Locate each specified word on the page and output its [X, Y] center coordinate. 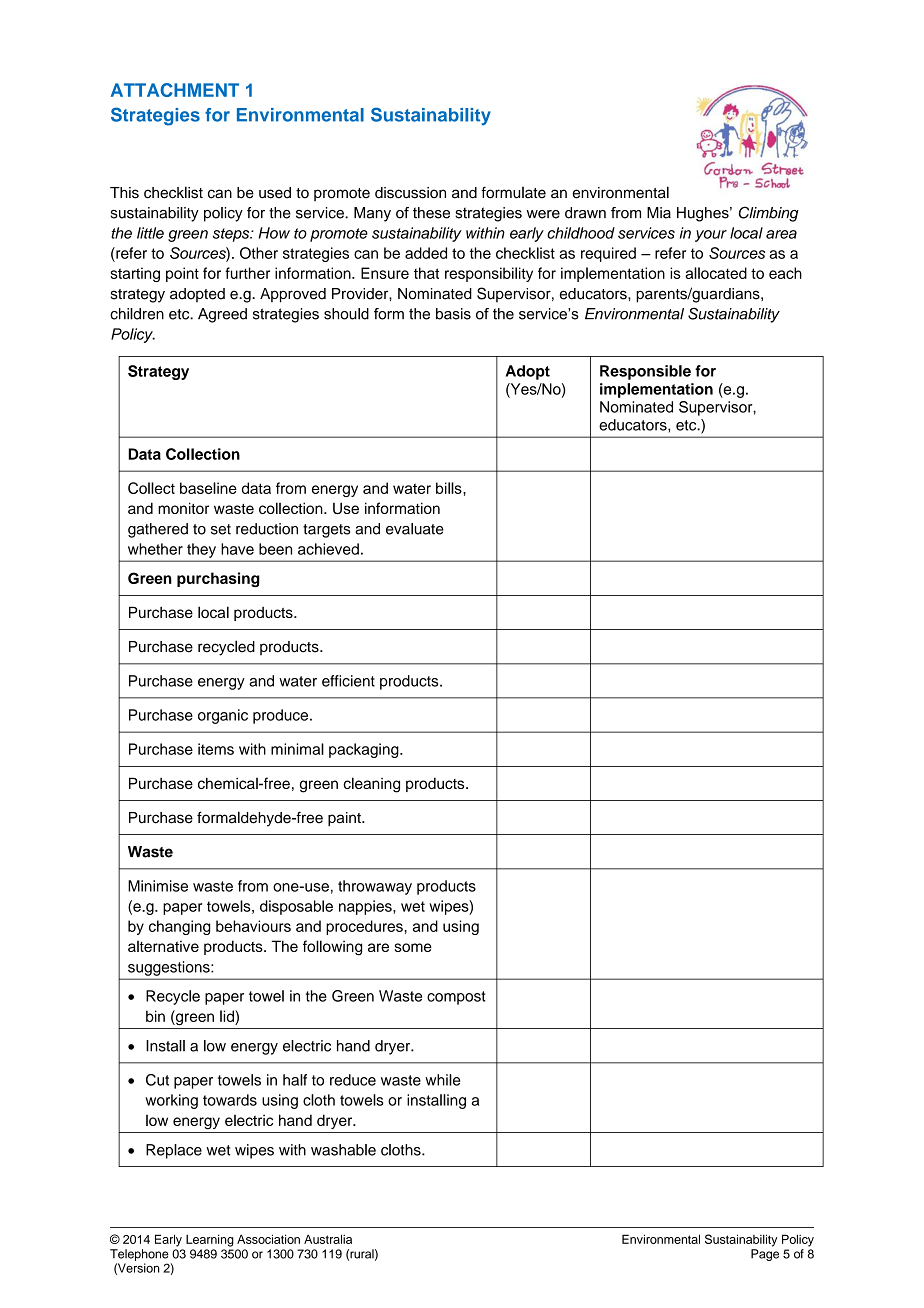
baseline [208, 488]
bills [450, 488]
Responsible [645, 372]
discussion [410, 193]
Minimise [158, 886]
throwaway [375, 887]
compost [456, 998]
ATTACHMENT [175, 90]
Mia [659, 213]
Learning [210, 1240]
